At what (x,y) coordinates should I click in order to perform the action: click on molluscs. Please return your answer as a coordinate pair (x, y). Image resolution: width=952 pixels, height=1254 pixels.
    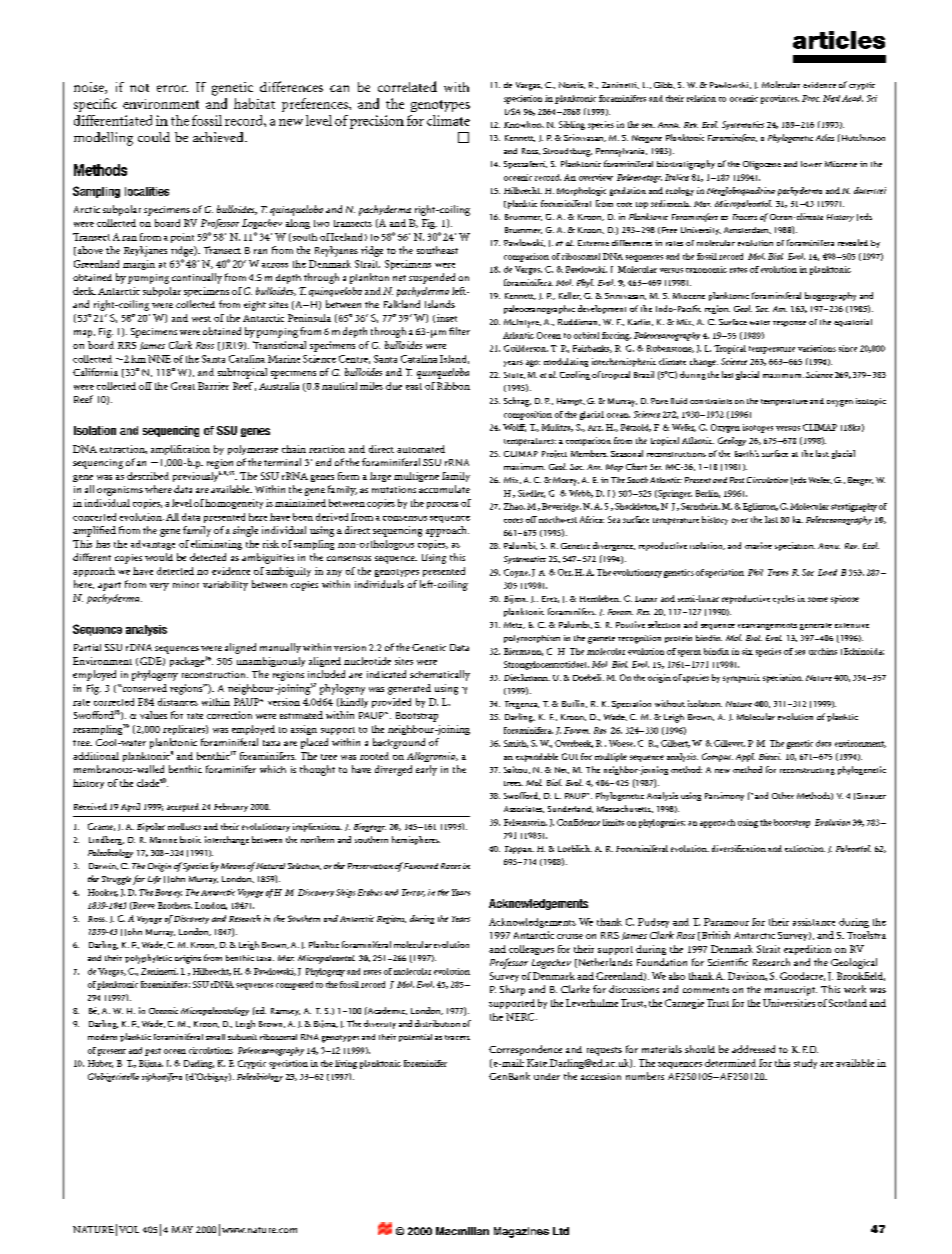
    Looking at the image, I should click on (184, 826).
